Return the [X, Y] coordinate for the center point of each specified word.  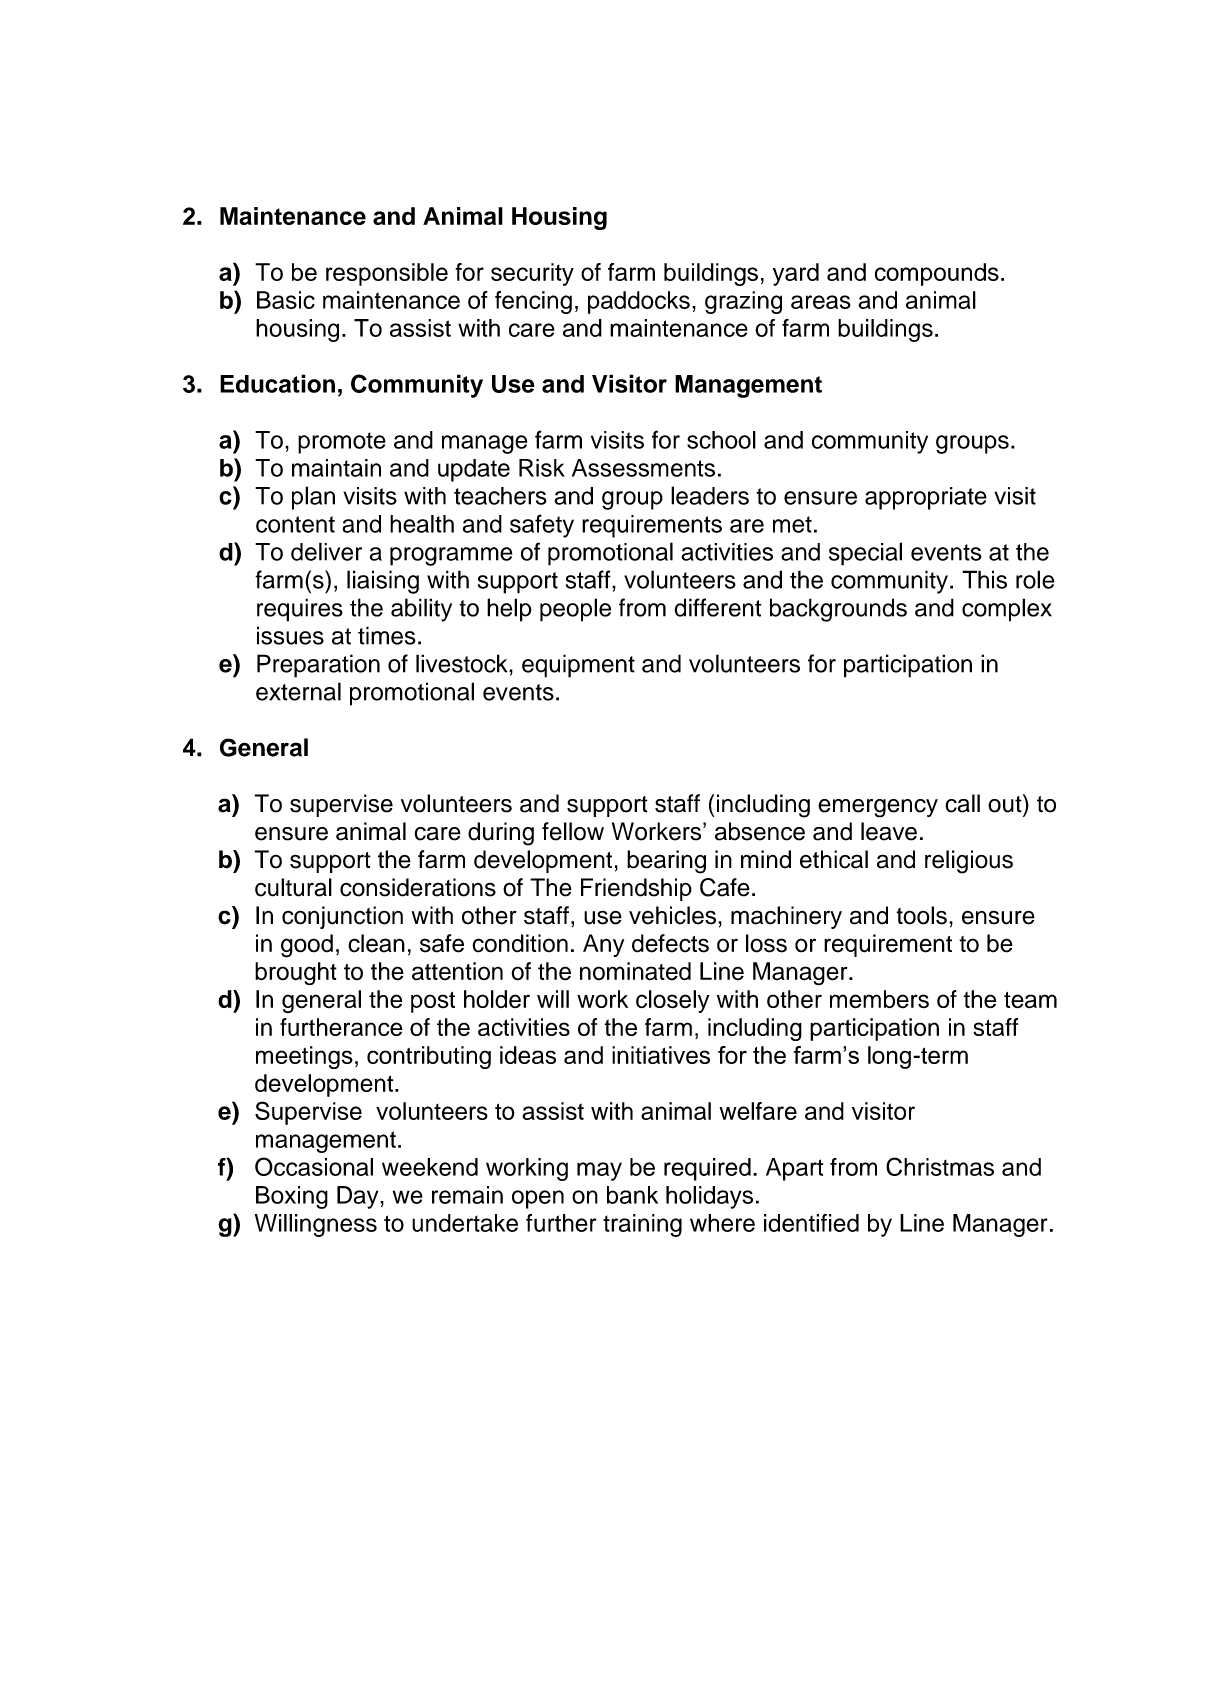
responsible [387, 274]
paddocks [639, 302]
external [298, 691]
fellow [573, 831]
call [962, 803]
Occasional [314, 1166]
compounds [937, 274]
